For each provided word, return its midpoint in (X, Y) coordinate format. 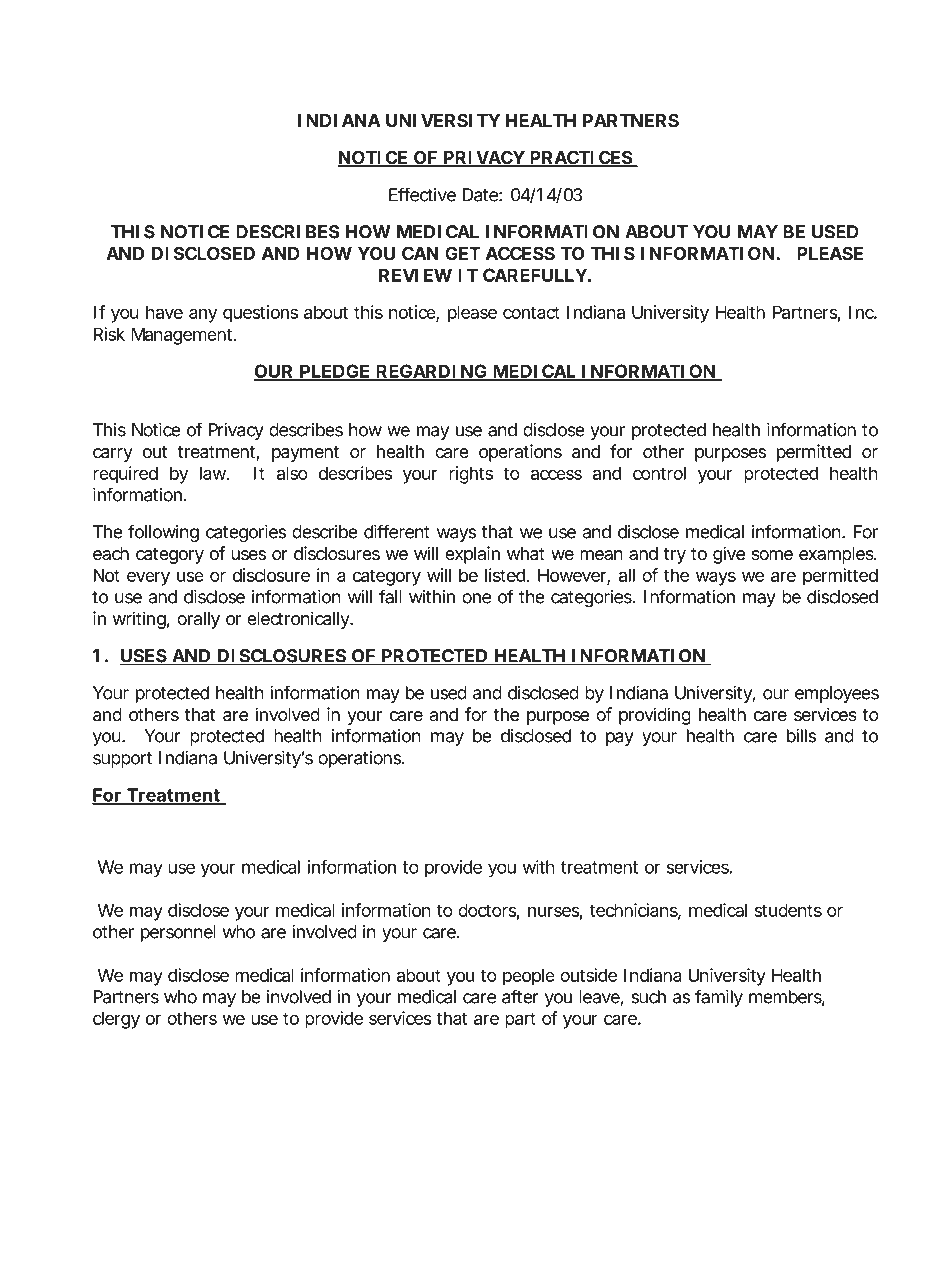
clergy (116, 1020)
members (787, 998)
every (148, 579)
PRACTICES (581, 158)
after (520, 996)
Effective (422, 194)
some (772, 555)
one (476, 598)
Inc (863, 312)
